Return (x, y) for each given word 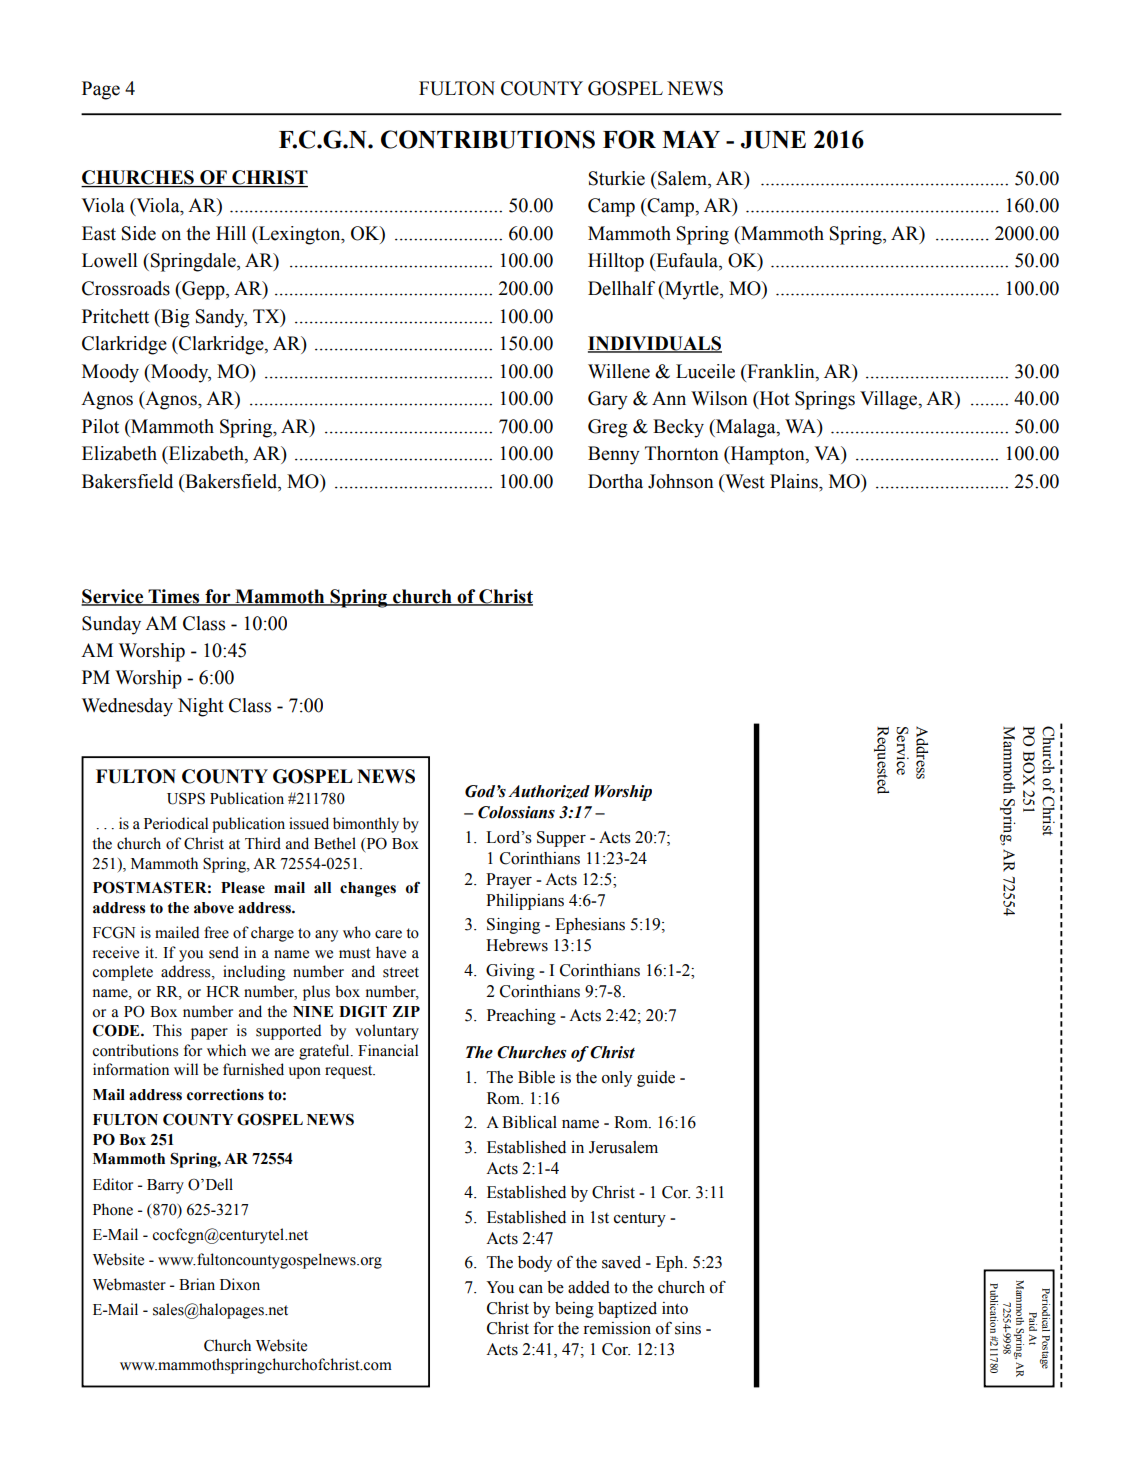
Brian (197, 1284)
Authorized (549, 792)
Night (201, 707)
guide (656, 1079)
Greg (608, 428)
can (531, 1289)
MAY (691, 139)
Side (139, 233)
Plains (795, 481)
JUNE (773, 140)
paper (209, 1034)
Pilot (100, 426)
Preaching (521, 1017)
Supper (561, 839)
